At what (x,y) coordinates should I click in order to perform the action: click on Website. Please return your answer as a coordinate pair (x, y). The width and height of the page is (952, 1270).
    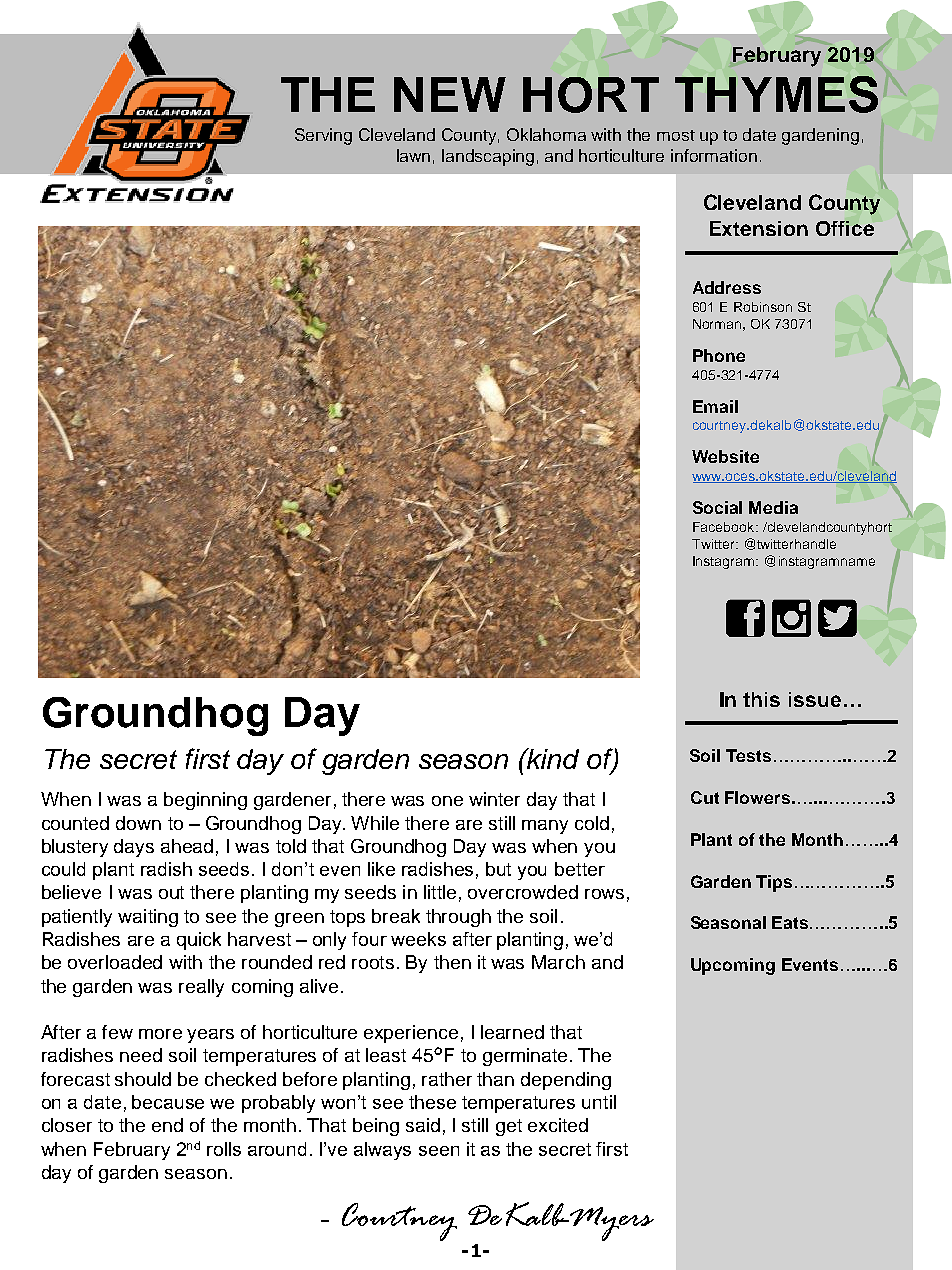
    Looking at the image, I should click on (725, 456).
